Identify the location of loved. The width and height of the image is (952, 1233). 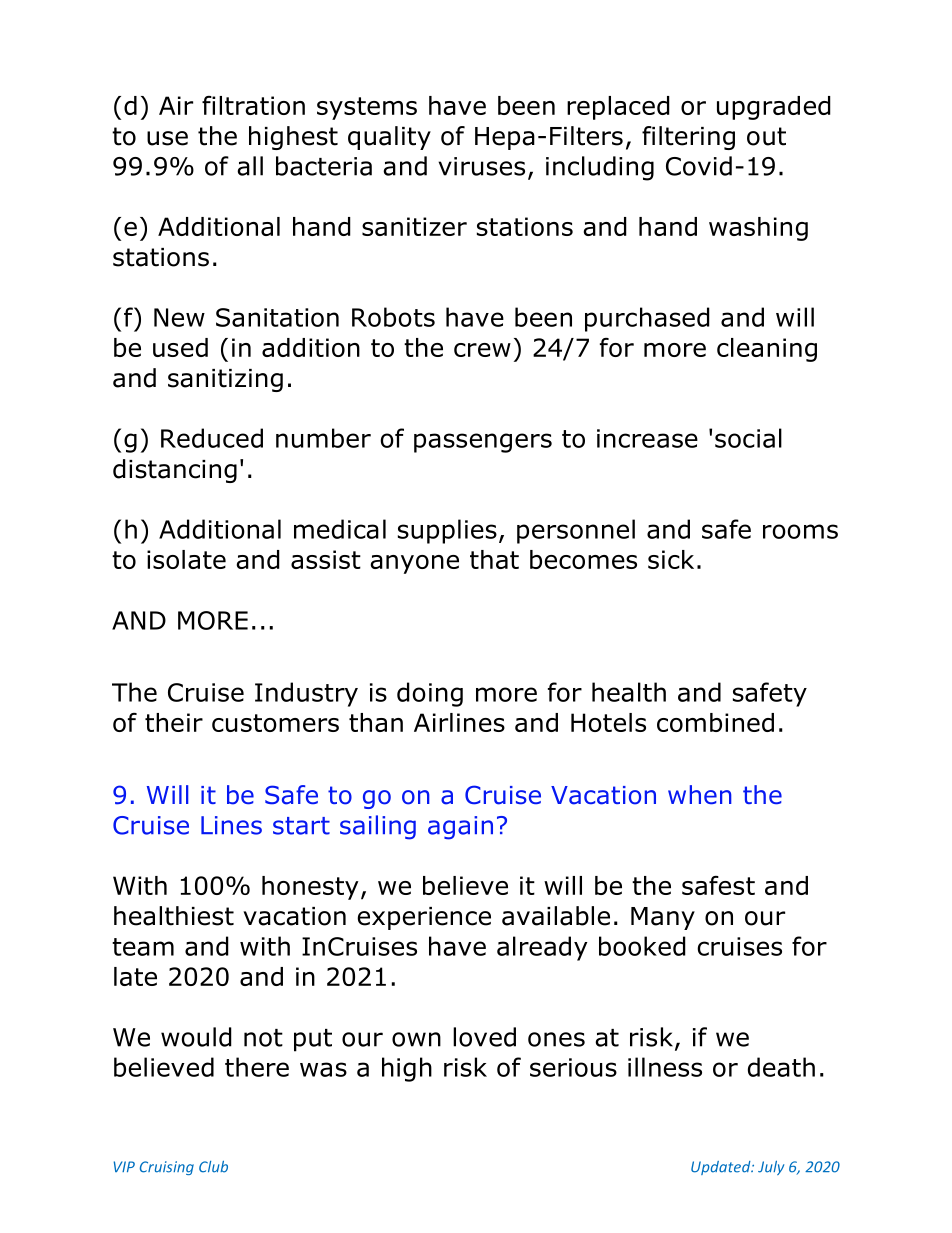
(484, 1037).
